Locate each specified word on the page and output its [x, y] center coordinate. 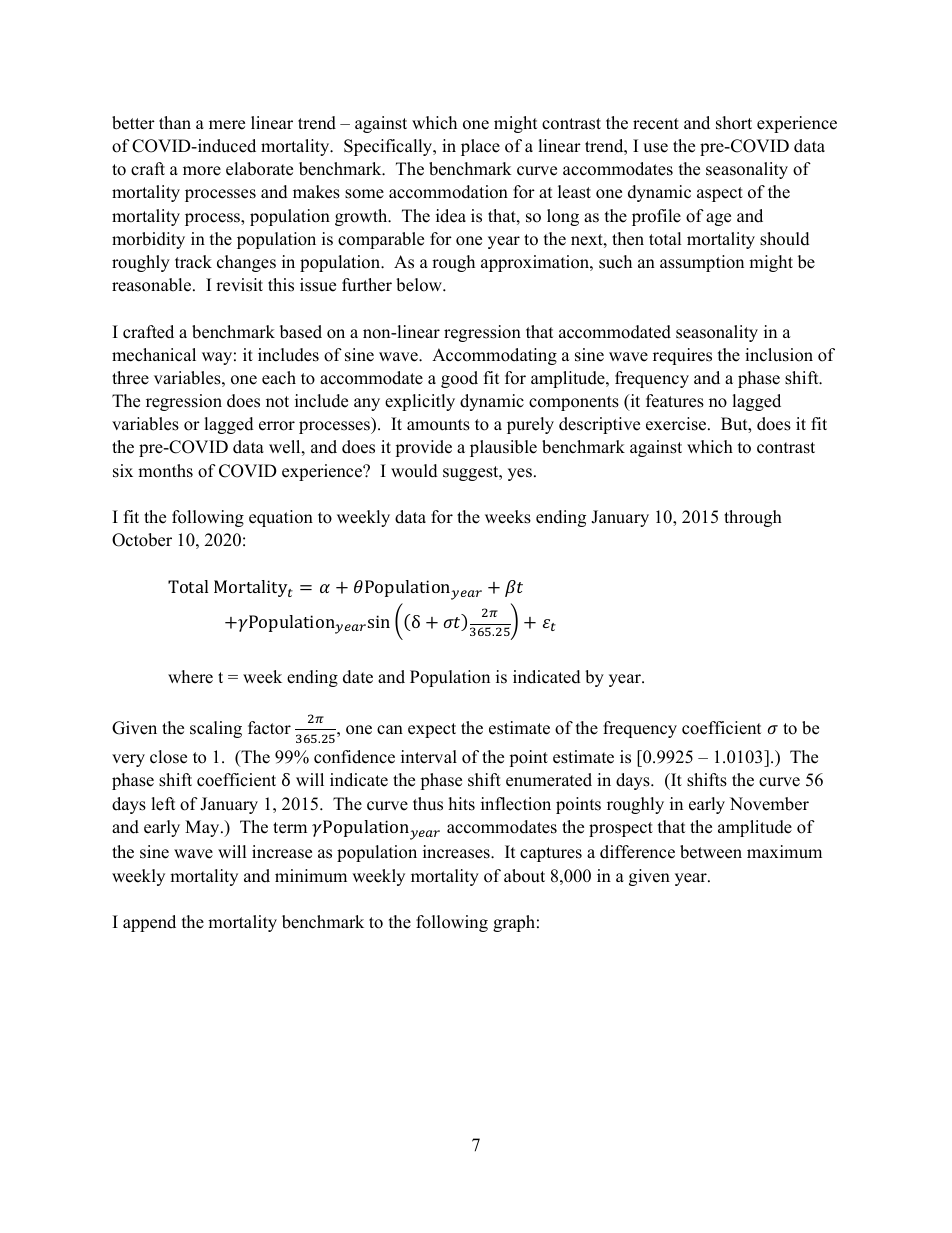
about [524, 876]
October [142, 540]
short [734, 123]
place [480, 147]
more [202, 171]
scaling [216, 729]
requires [682, 356]
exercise [677, 424]
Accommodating [494, 356]
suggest [472, 473]
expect [432, 730]
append [149, 923]
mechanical [154, 355]
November [769, 804]
